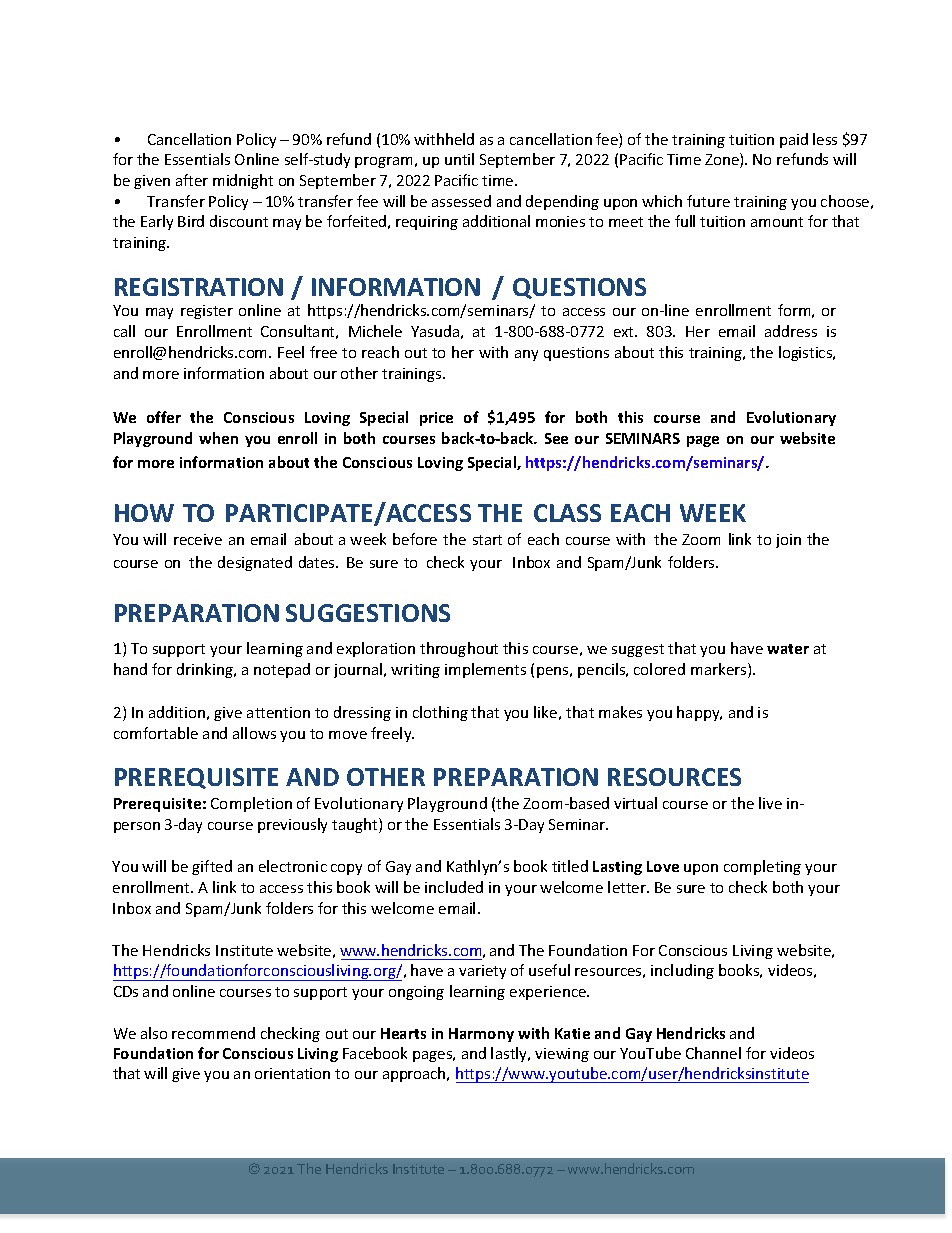 This screenshot has height=1233, width=952. What do you see at coordinates (213, 1033) in the screenshot?
I see `recommend` at bounding box center [213, 1033].
